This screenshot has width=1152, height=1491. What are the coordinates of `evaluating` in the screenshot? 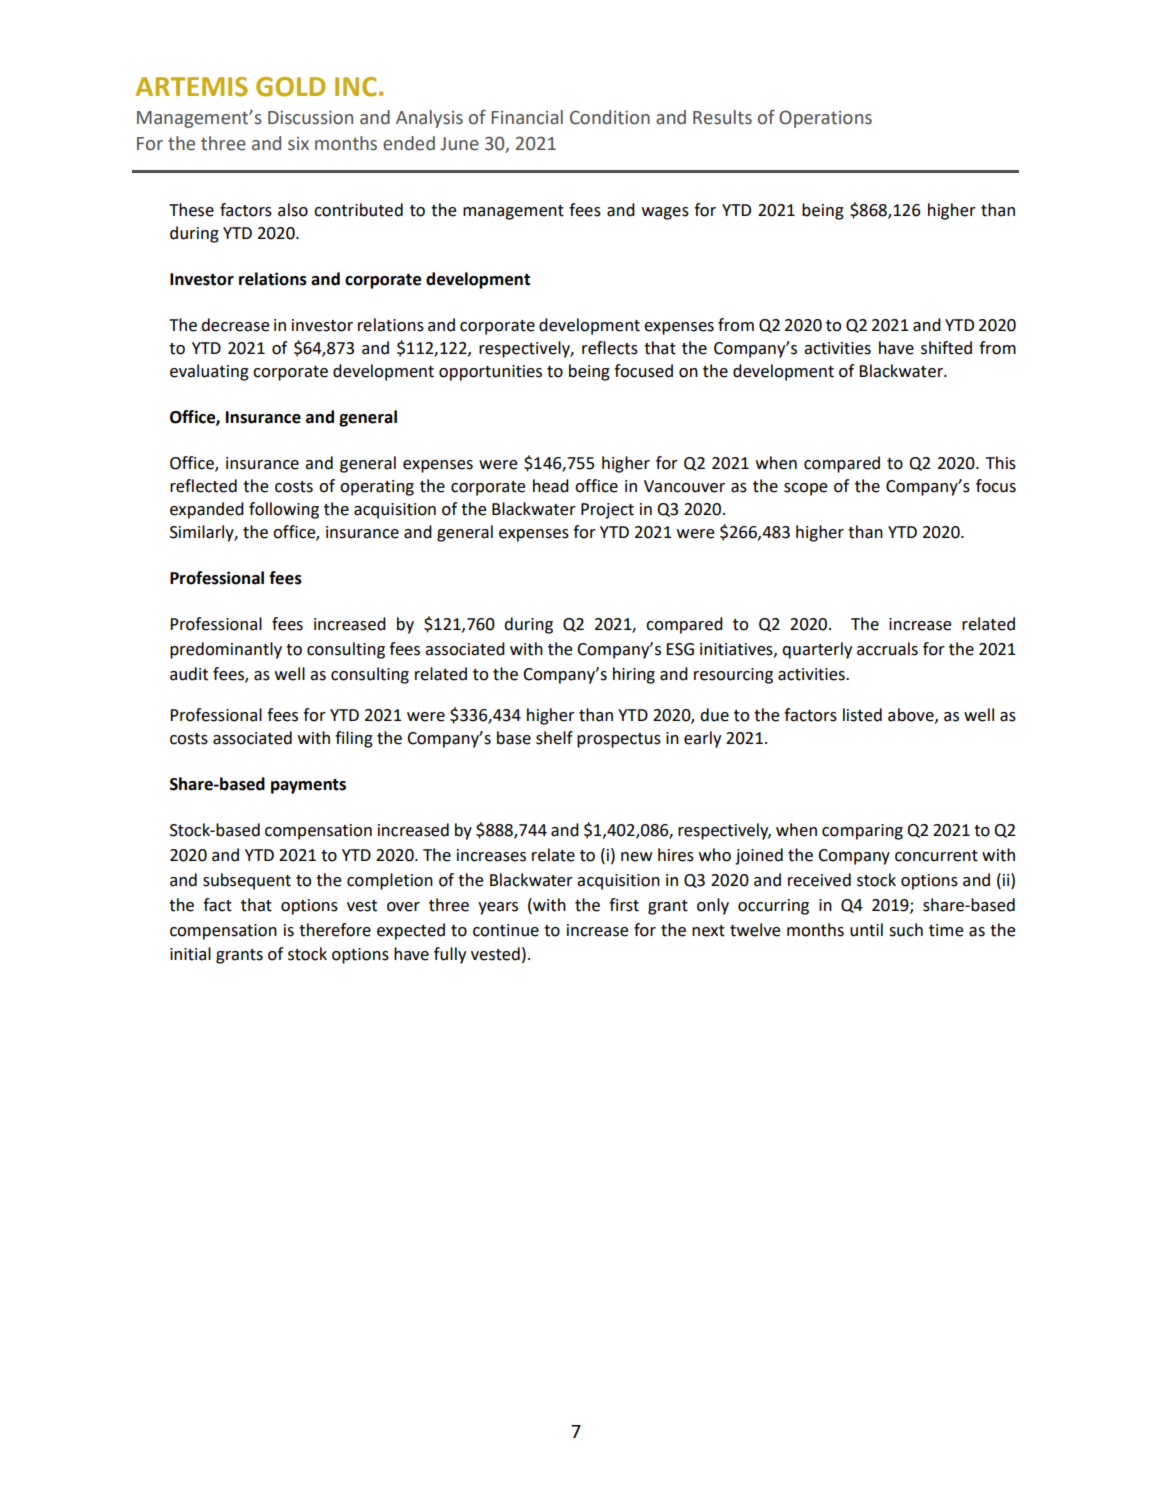 It's located at (209, 372).
